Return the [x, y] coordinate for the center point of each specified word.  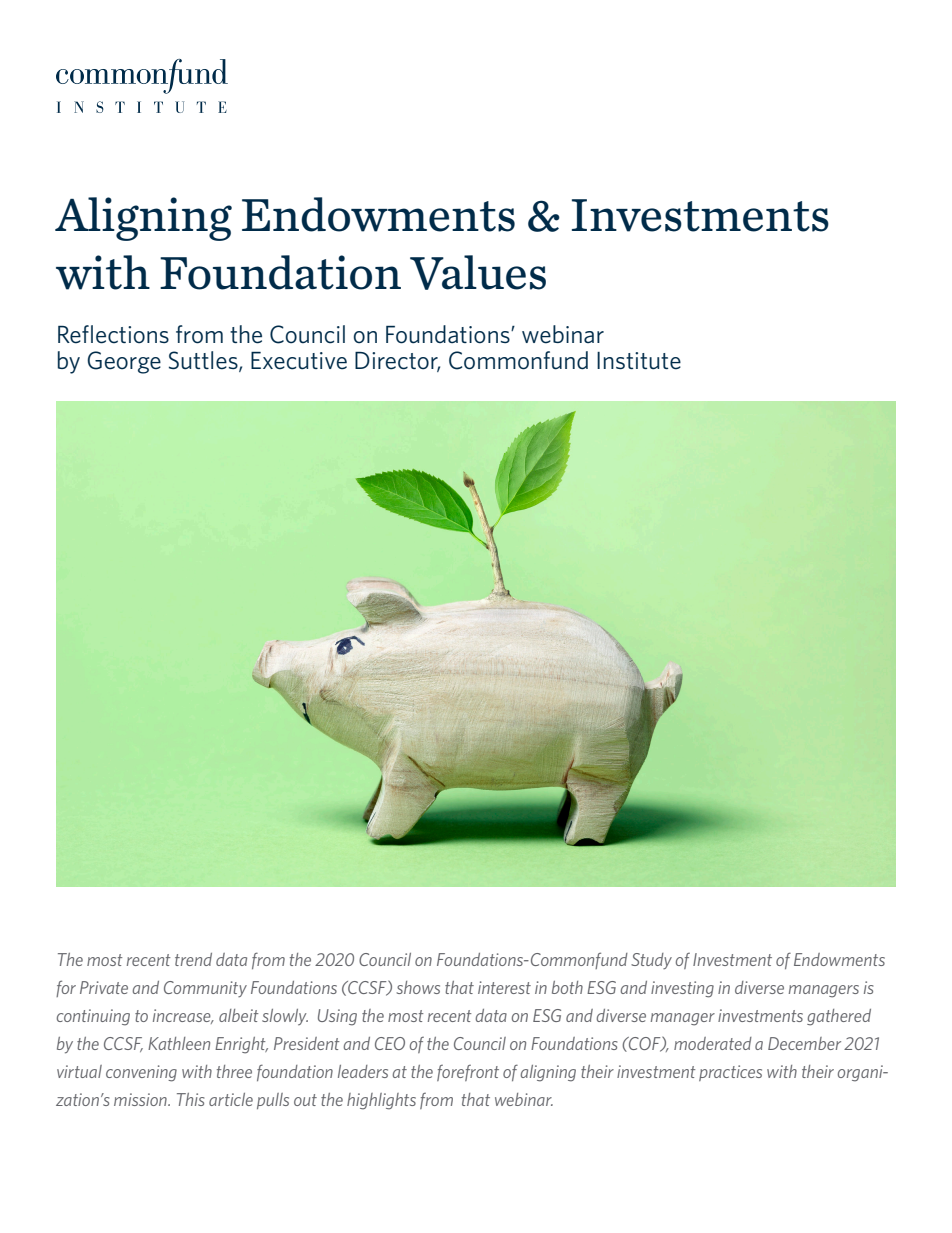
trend [193, 959]
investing [682, 989]
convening [141, 1073]
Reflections [113, 334]
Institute [639, 361]
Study [651, 961]
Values [478, 272]
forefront [468, 1073]
